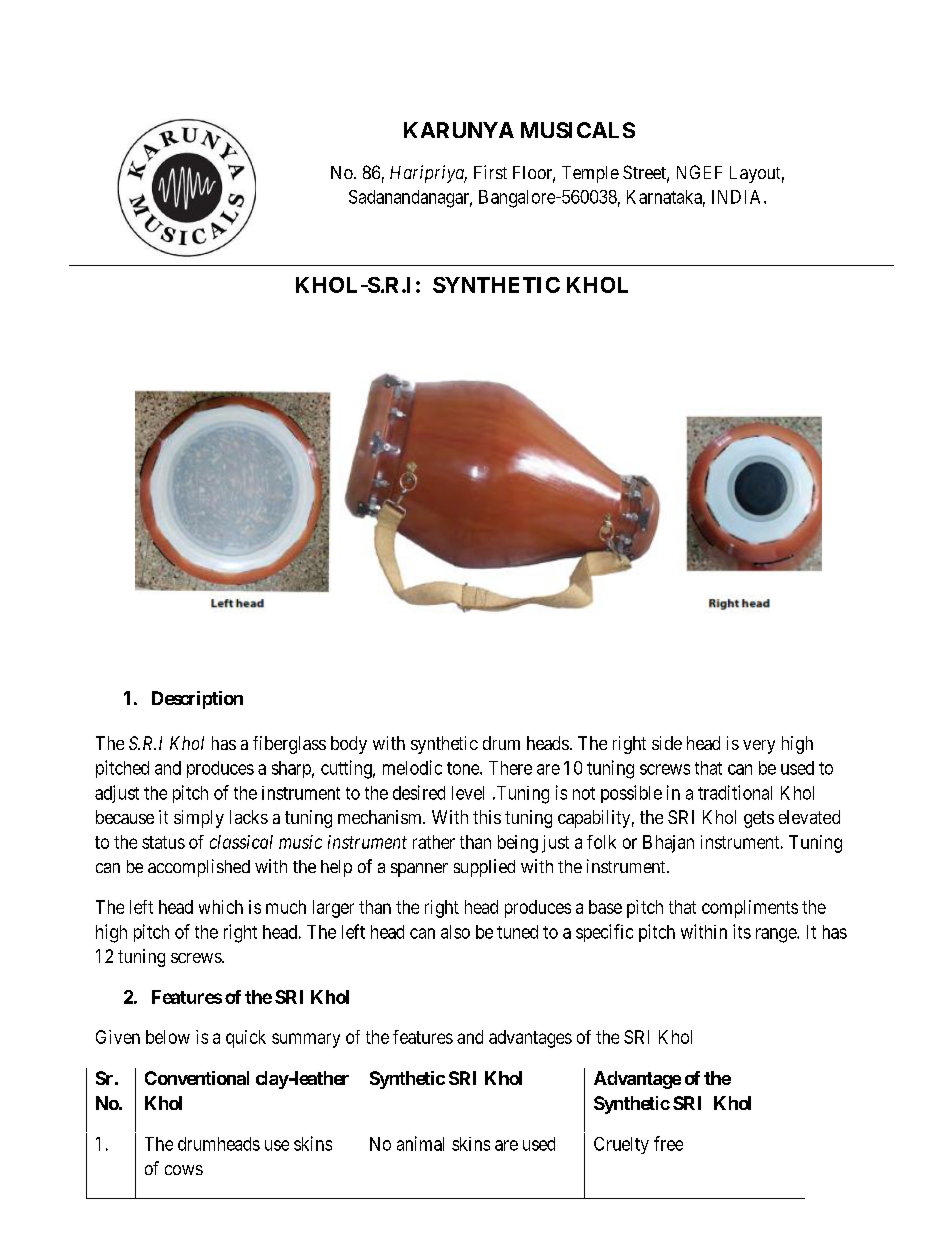 This screenshot has width=952, height=1233. I want to click on also, so click(455, 932).
